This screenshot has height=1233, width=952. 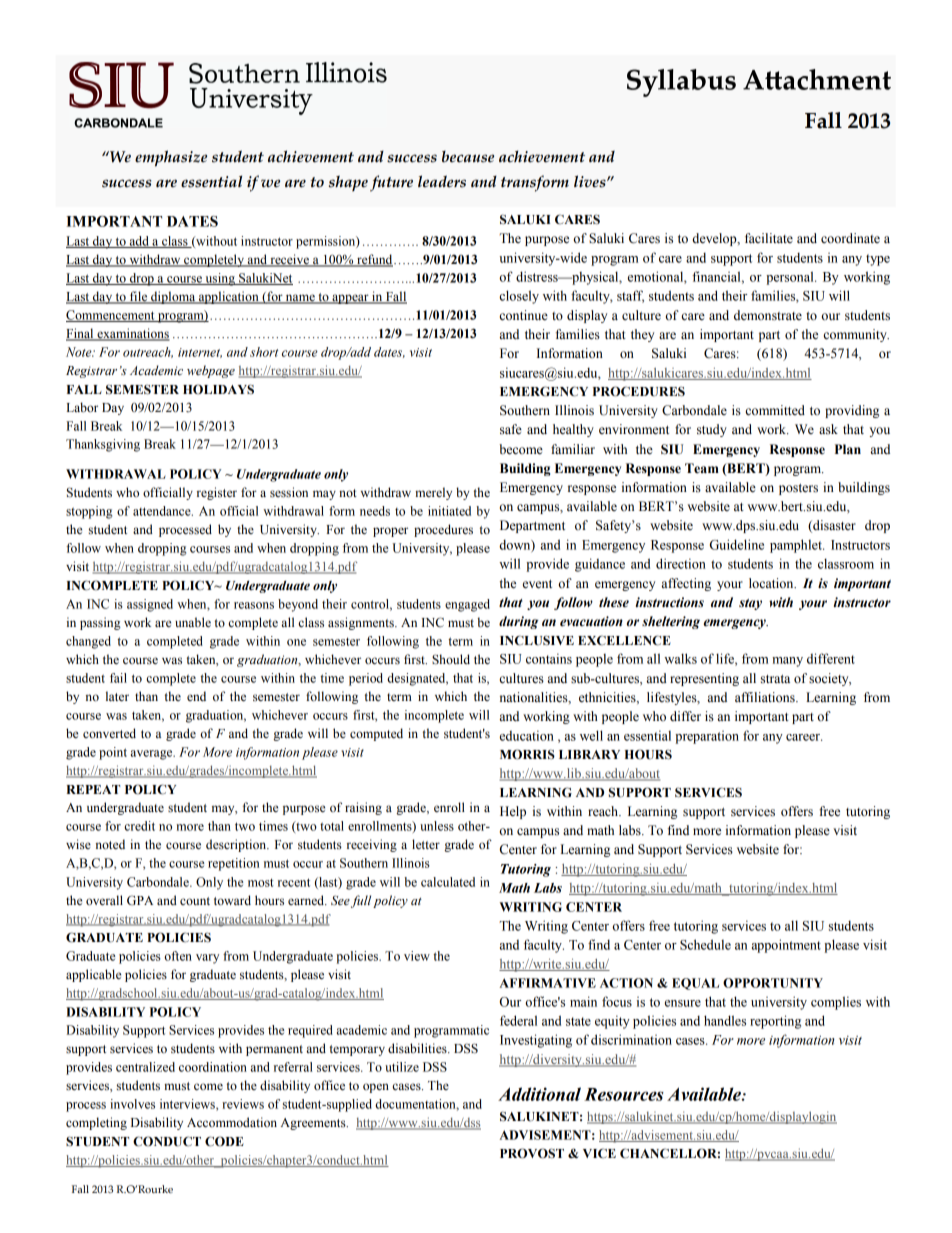 I want to click on PROVOST, so click(x=532, y=1153).
